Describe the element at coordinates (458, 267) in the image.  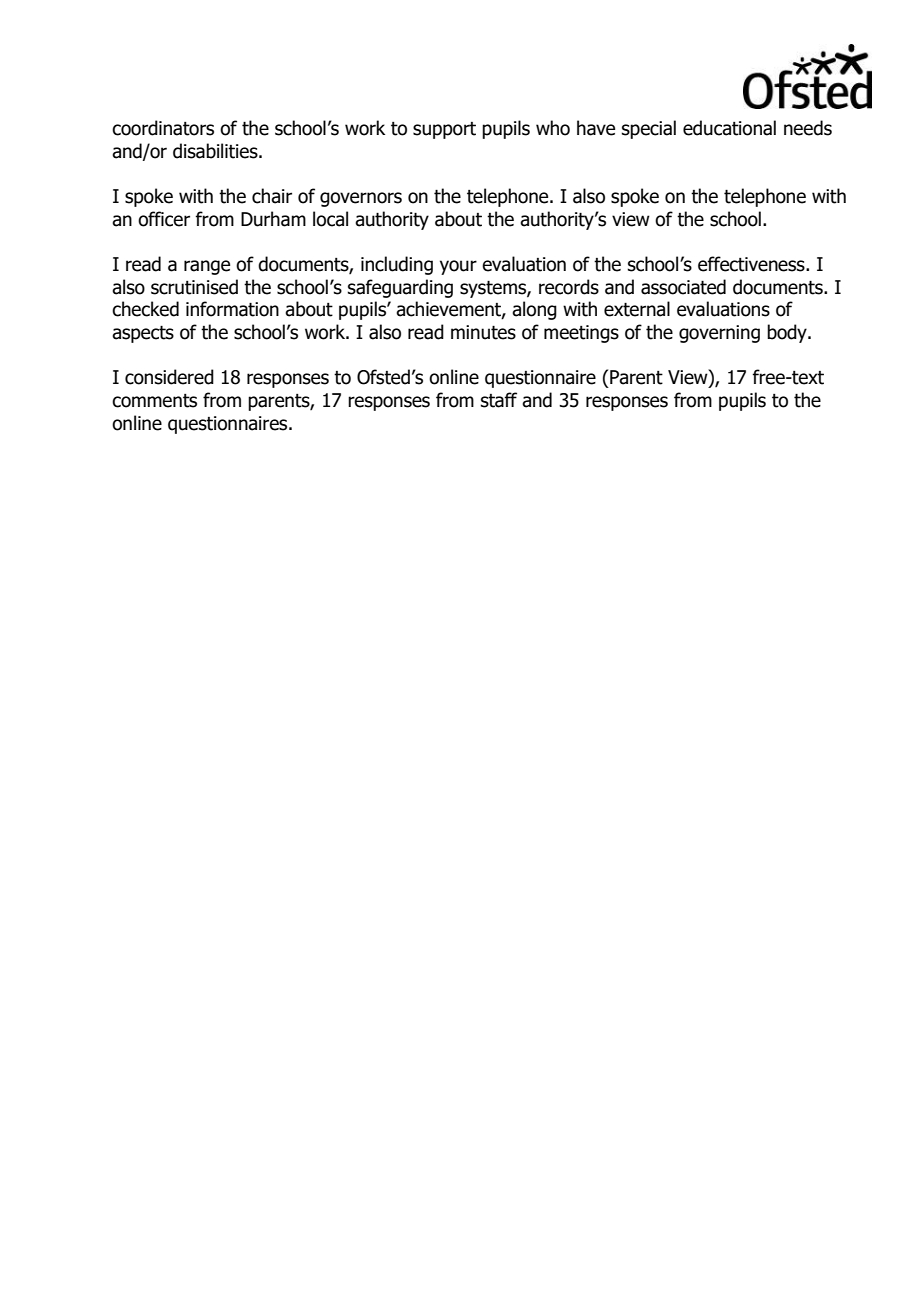
I see `your` at that location.
